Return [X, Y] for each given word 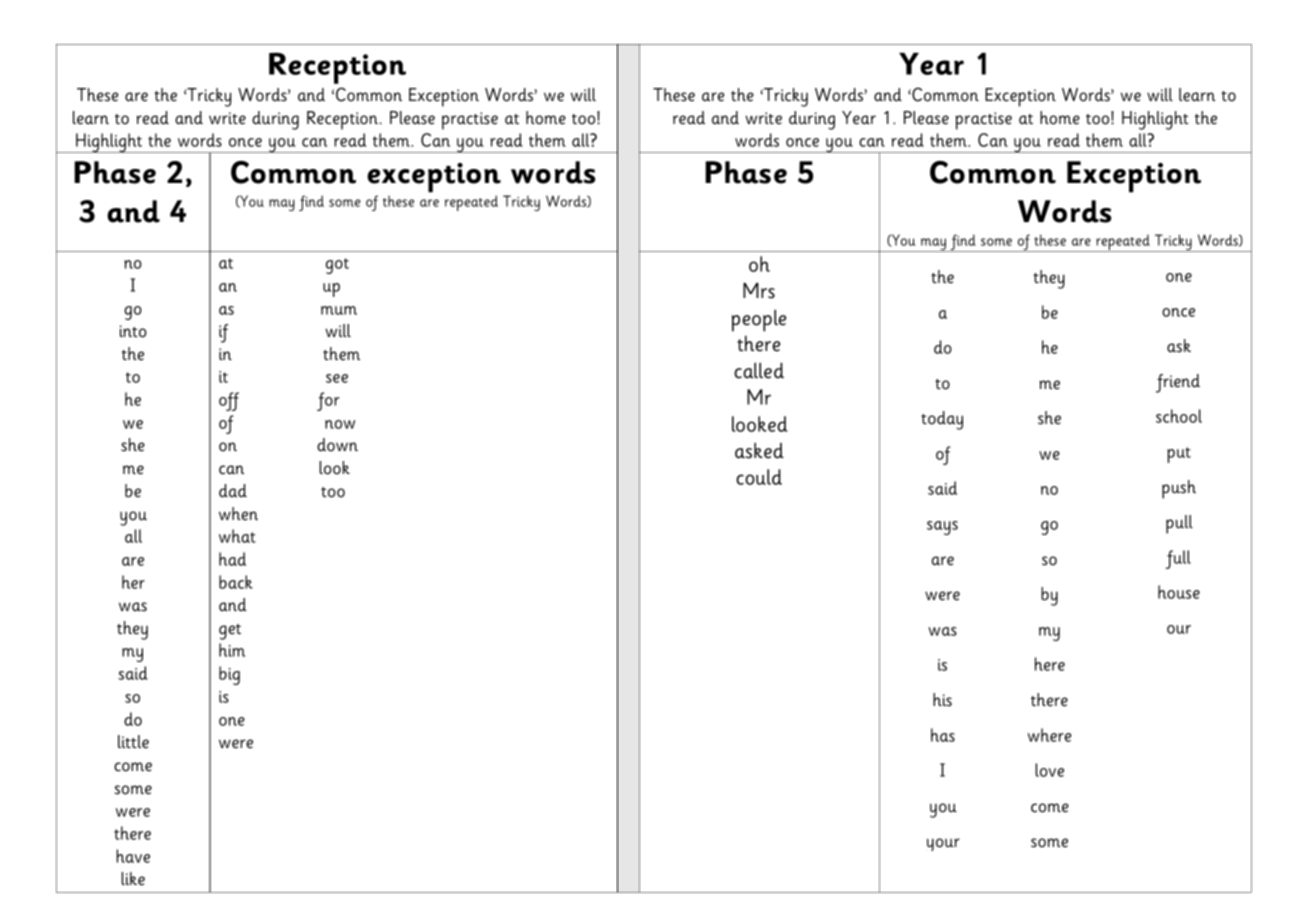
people [759, 321]
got [337, 266]
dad [233, 491]
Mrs [759, 291]
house [1179, 592]
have [133, 856]
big [229, 675]
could [759, 477]
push [1179, 489]
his [942, 700]
